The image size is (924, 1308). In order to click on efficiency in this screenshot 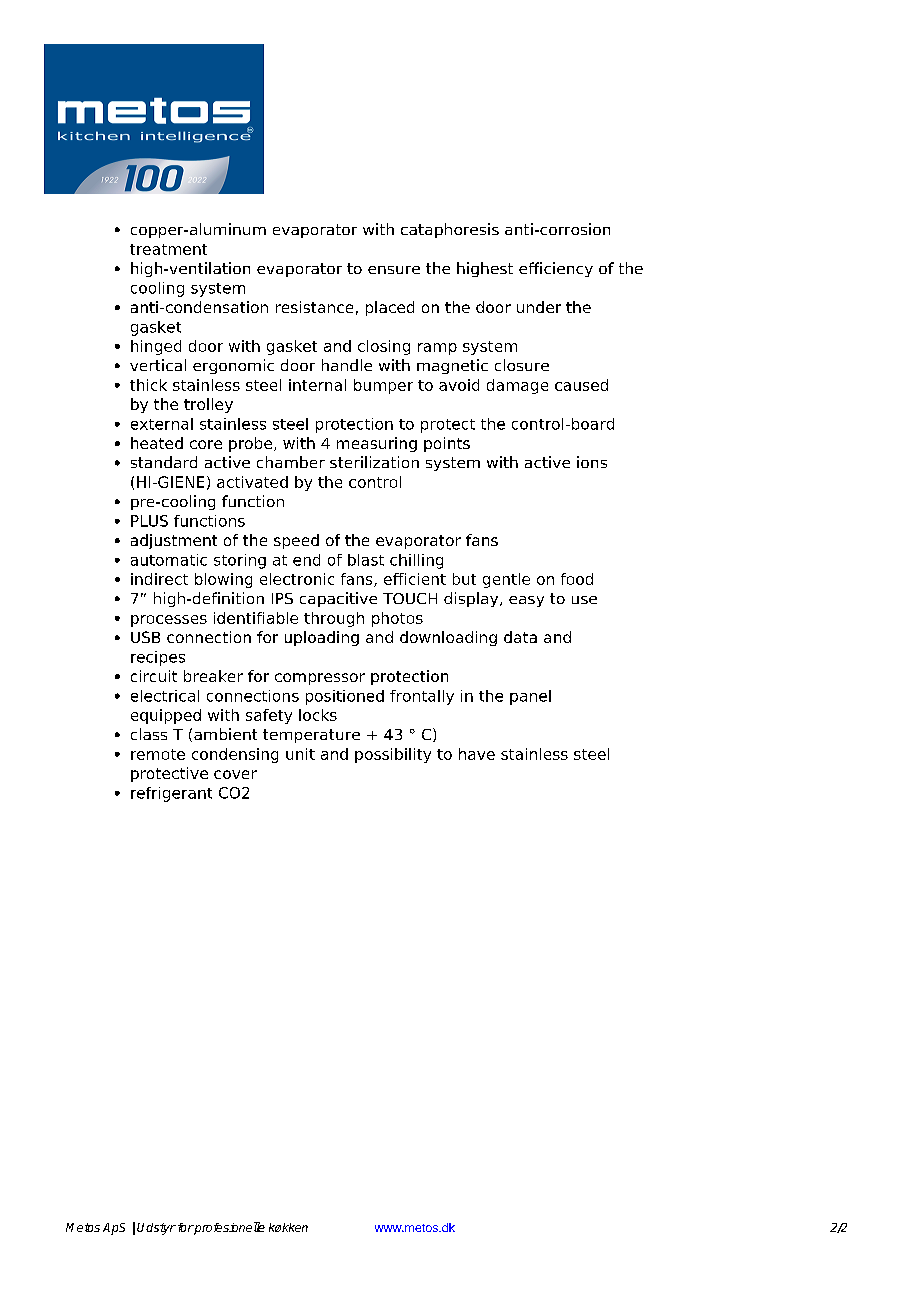, I will do `click(556, 269)`.
